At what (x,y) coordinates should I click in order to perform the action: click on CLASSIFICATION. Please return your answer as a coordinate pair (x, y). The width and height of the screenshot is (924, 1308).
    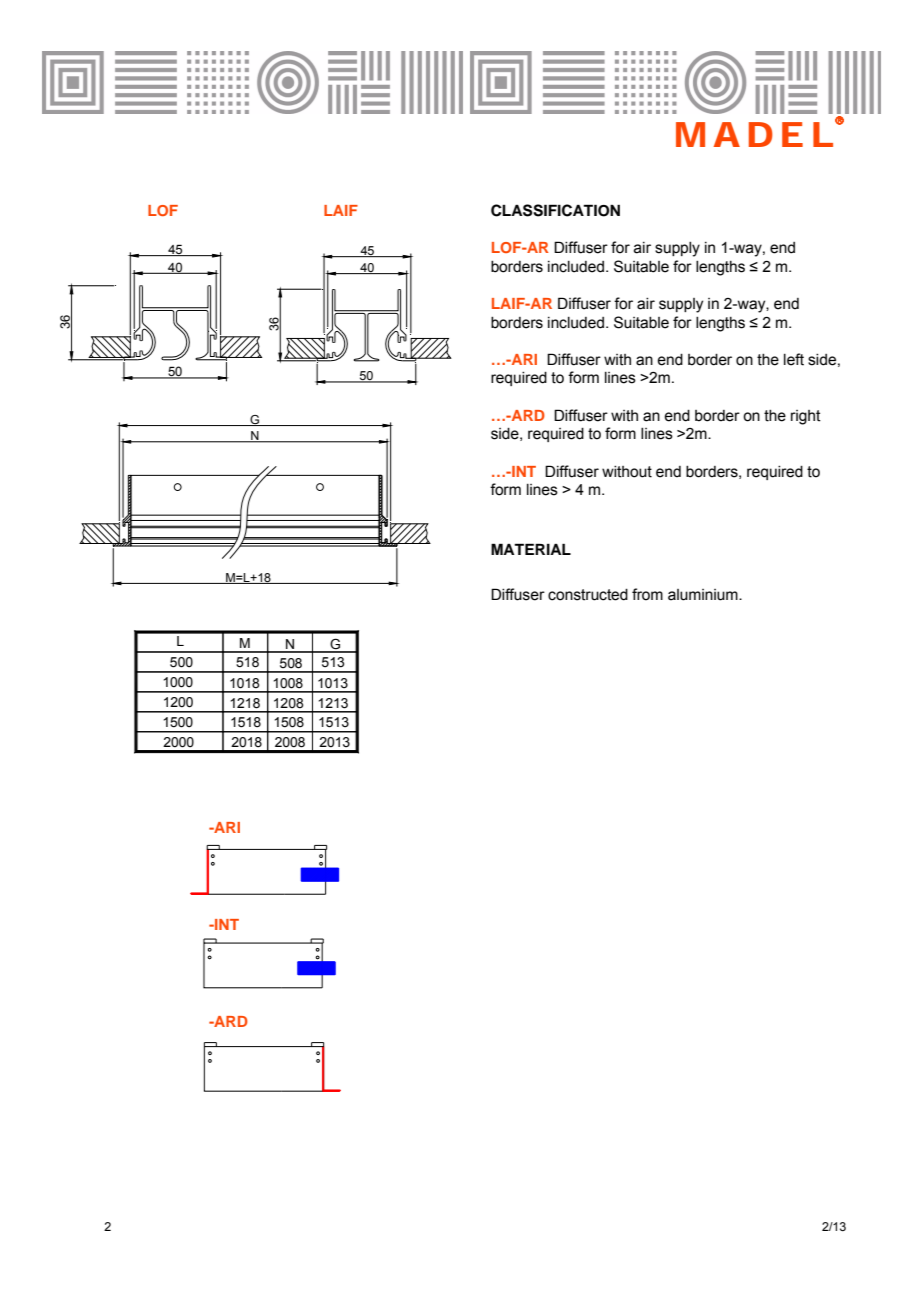
    Looking at the image, I should click on (555, 210).
